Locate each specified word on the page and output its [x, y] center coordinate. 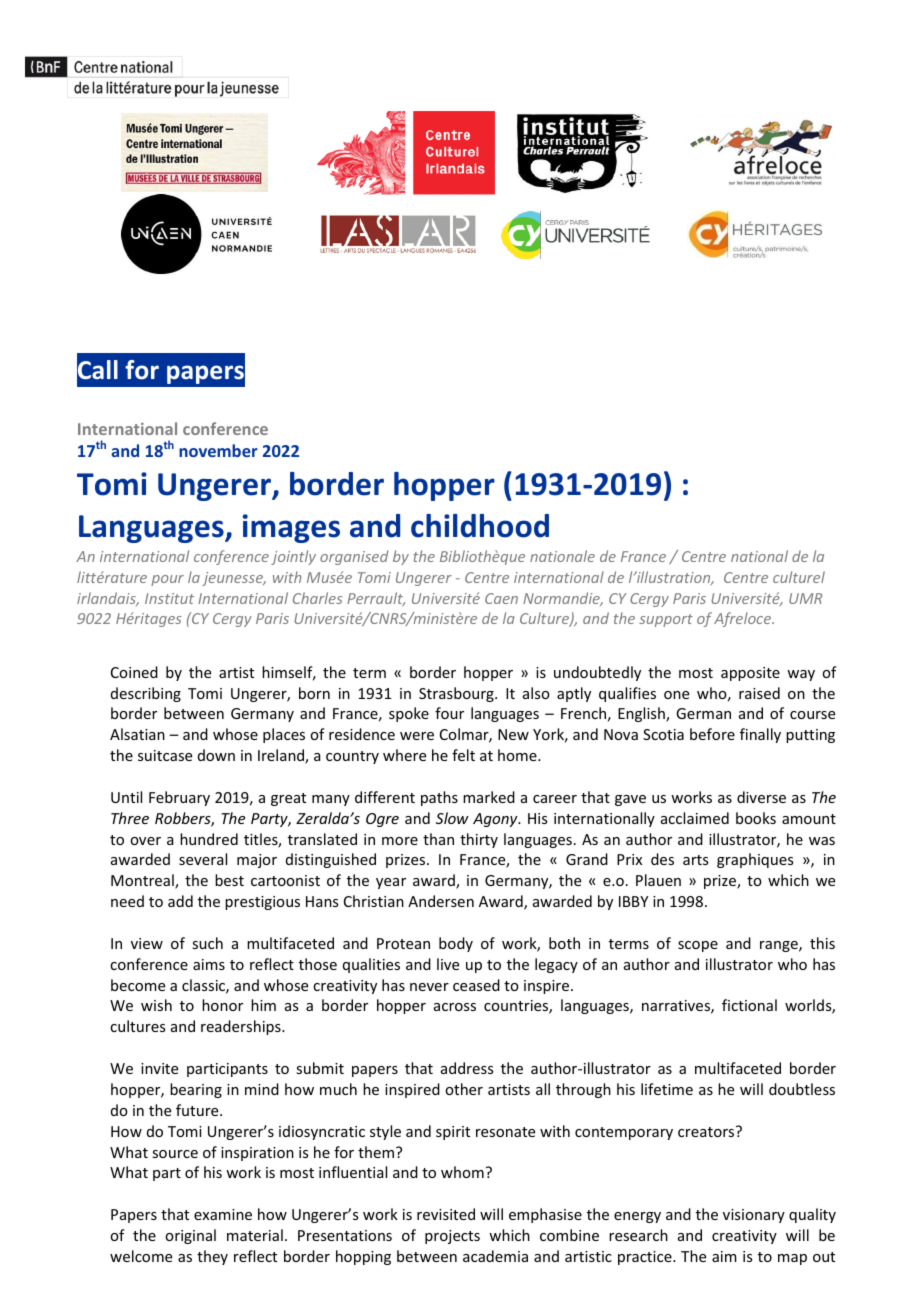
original [190, 1236]
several [203, 859]
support [666, 620]
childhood [480, 526]
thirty [479, 840]
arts [695, 860]
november [218, 450]
